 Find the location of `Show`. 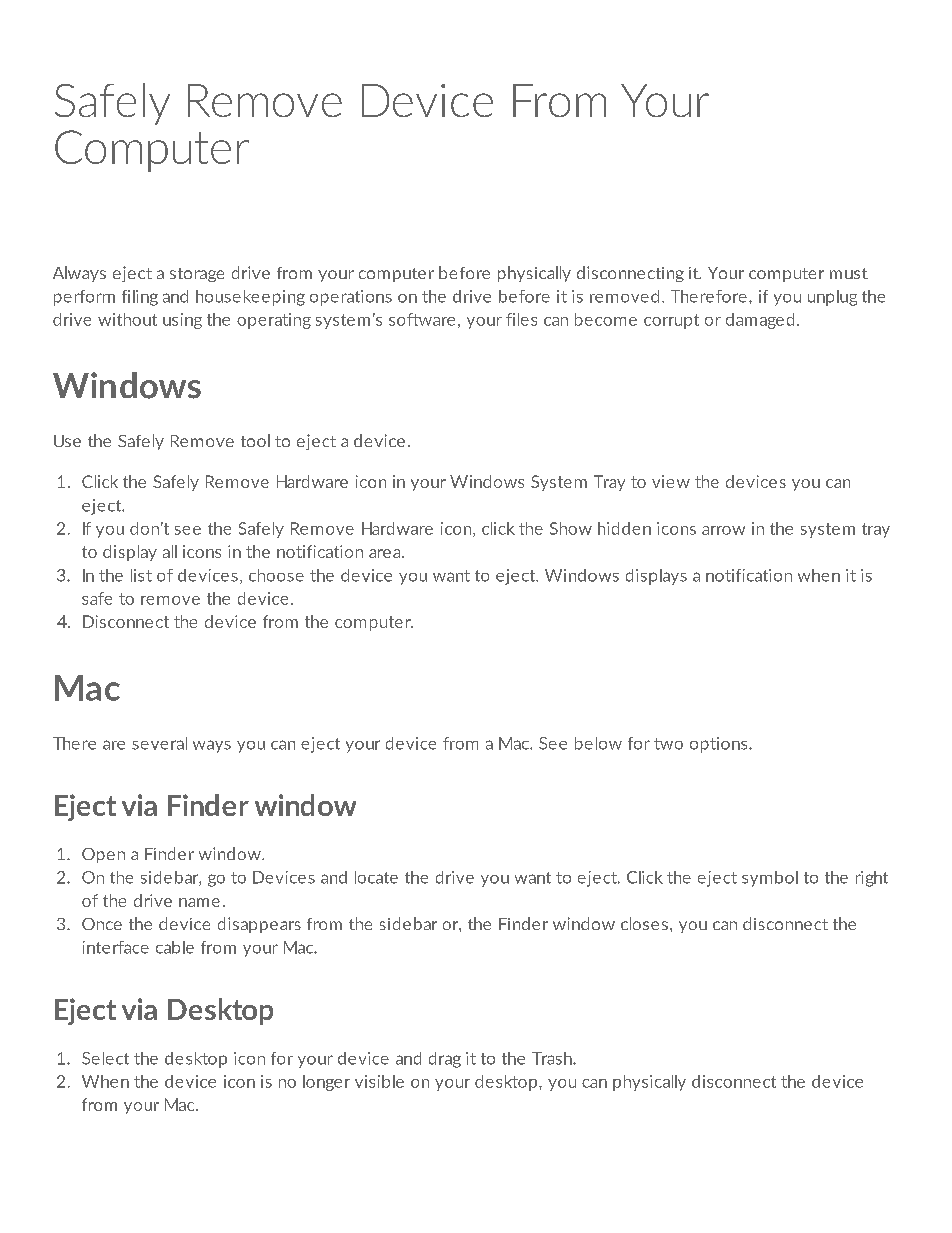

Show is located at coordinates (571, 528).
